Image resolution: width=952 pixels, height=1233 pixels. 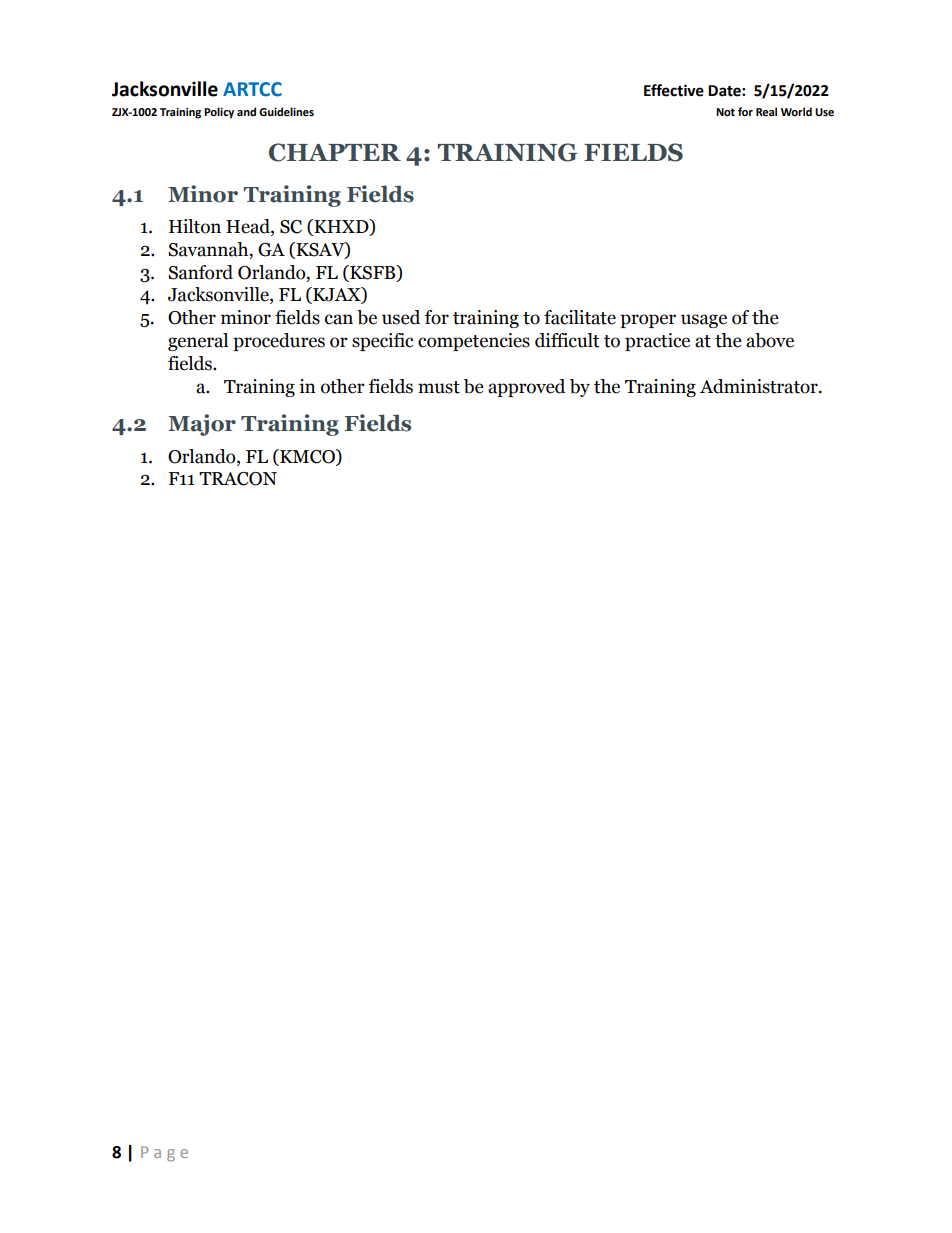 What do you see at coordinates (200, 272) in the page?
I see `Sanford` at bounding box center [200, 272].
